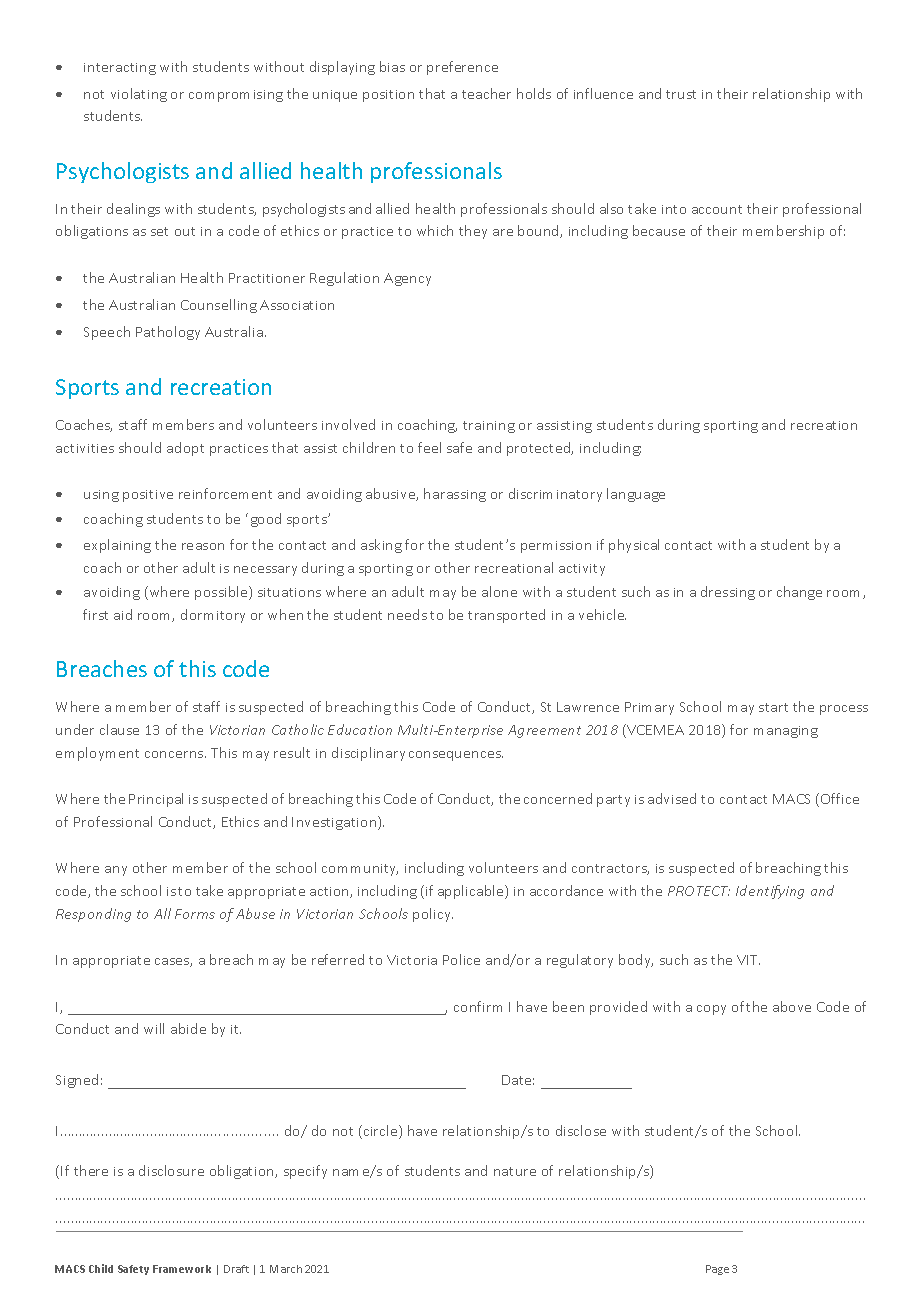 This document has height=1308, width=924. Describe the element at coordinates (486, 93) in the document. I see `teacher` at that location.
